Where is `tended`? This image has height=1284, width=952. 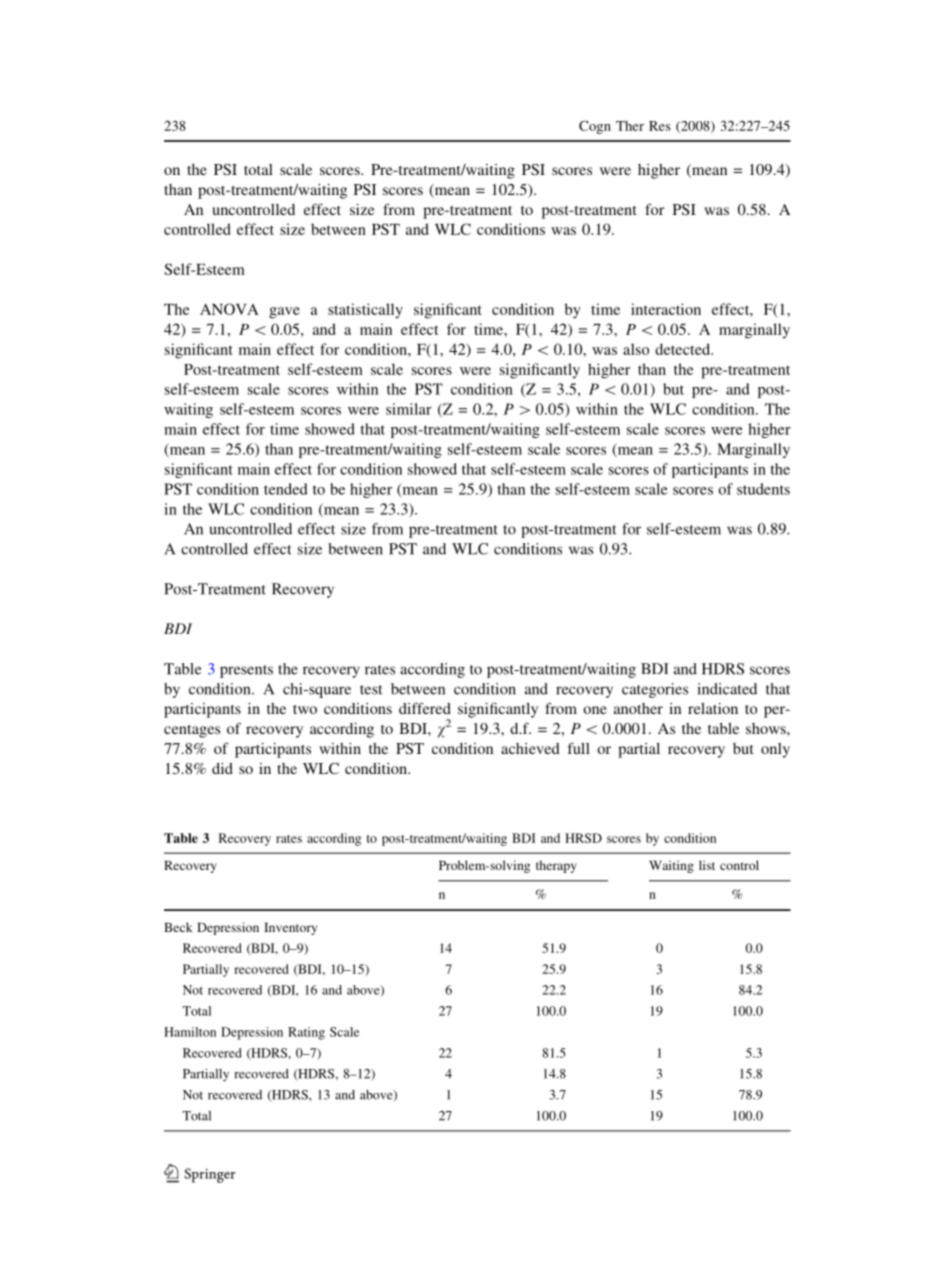
tended is located at coordinates (286, 489).
